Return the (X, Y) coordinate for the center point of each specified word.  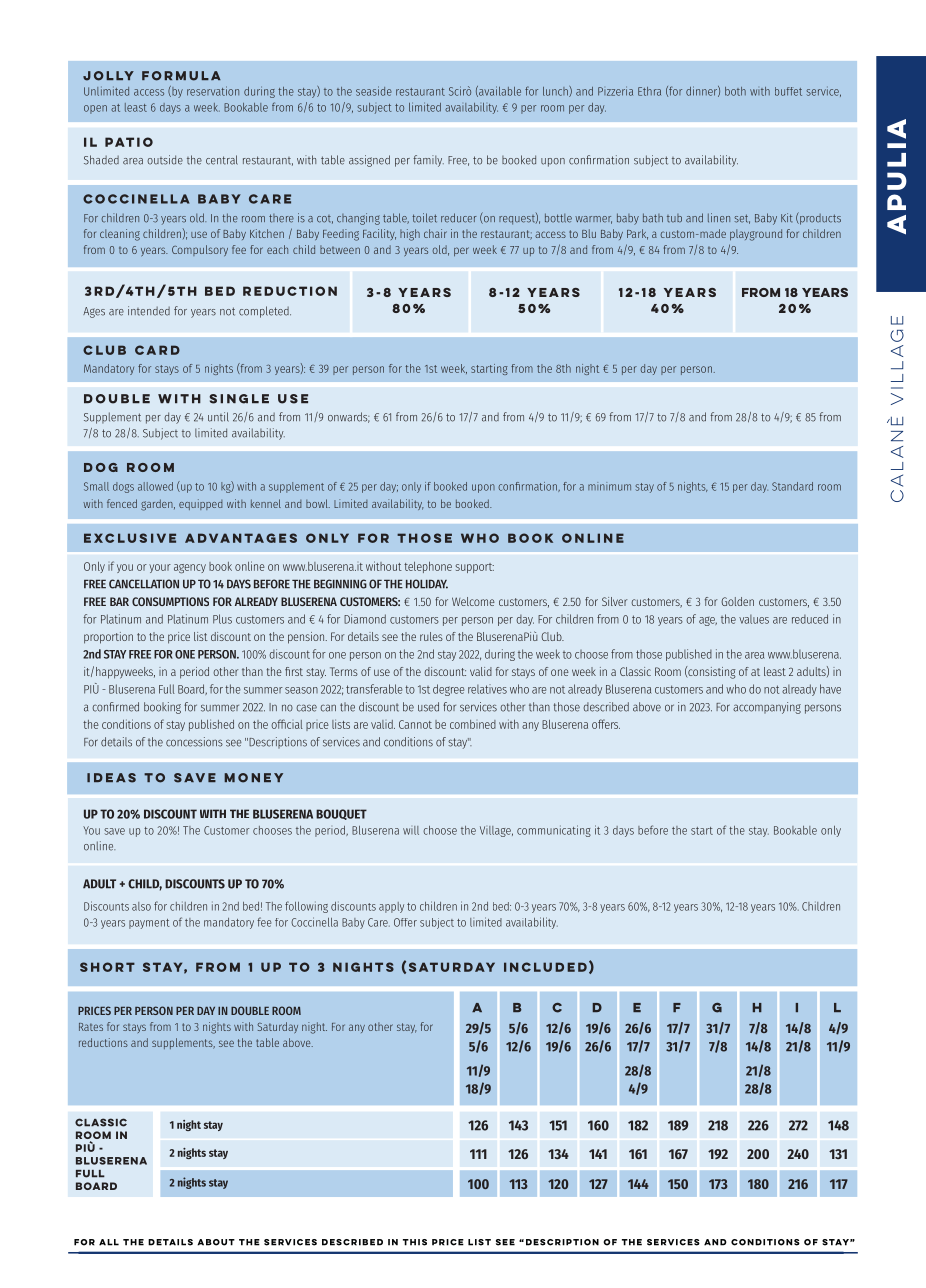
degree (448, 690)
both (735, 91)
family (428, 161)
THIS (415, 1242)
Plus (222, 619)
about (216, 1242)
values (754, 619)
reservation (213, 91)
